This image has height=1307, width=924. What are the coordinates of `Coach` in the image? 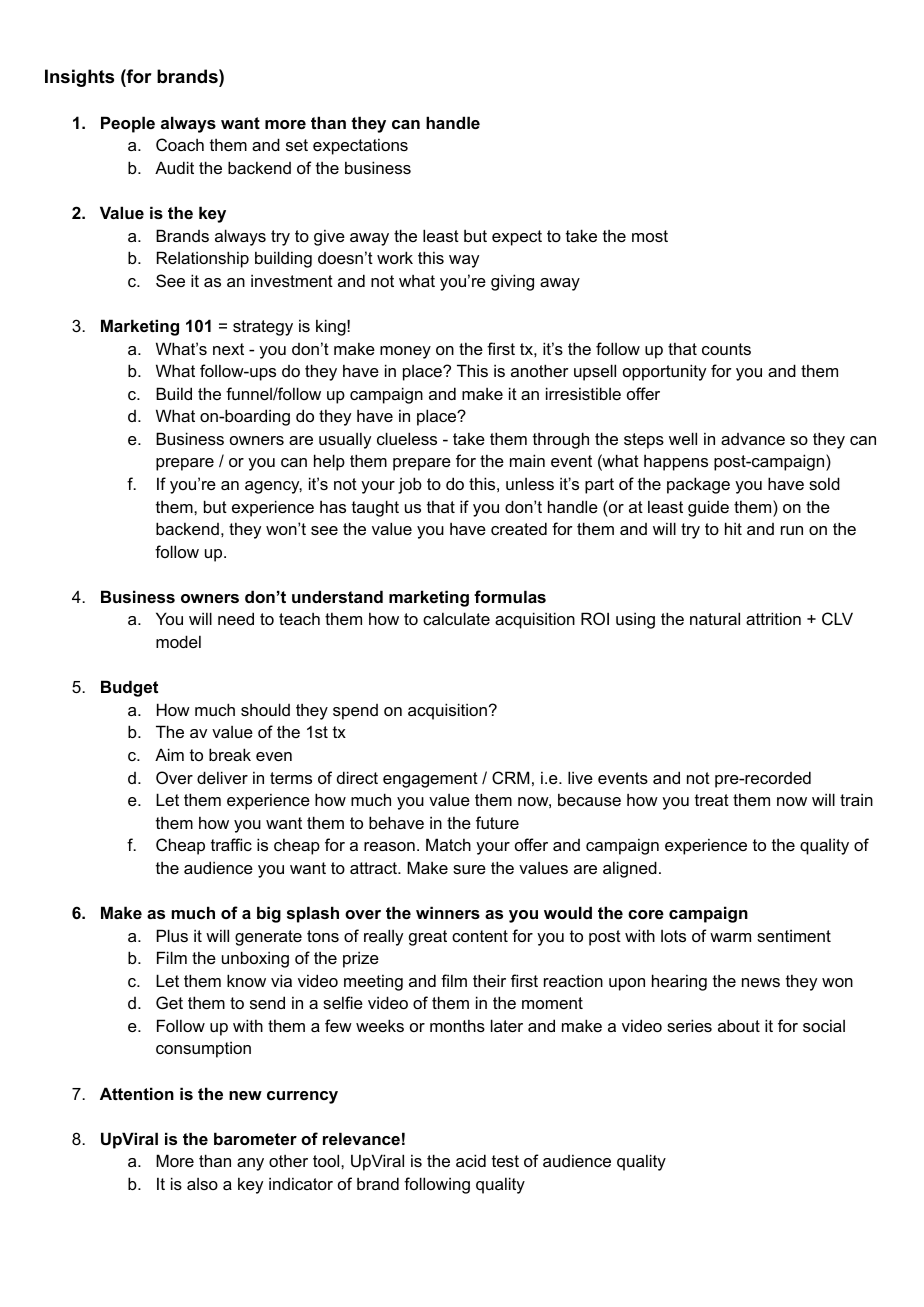 It's located at (180, 144).
